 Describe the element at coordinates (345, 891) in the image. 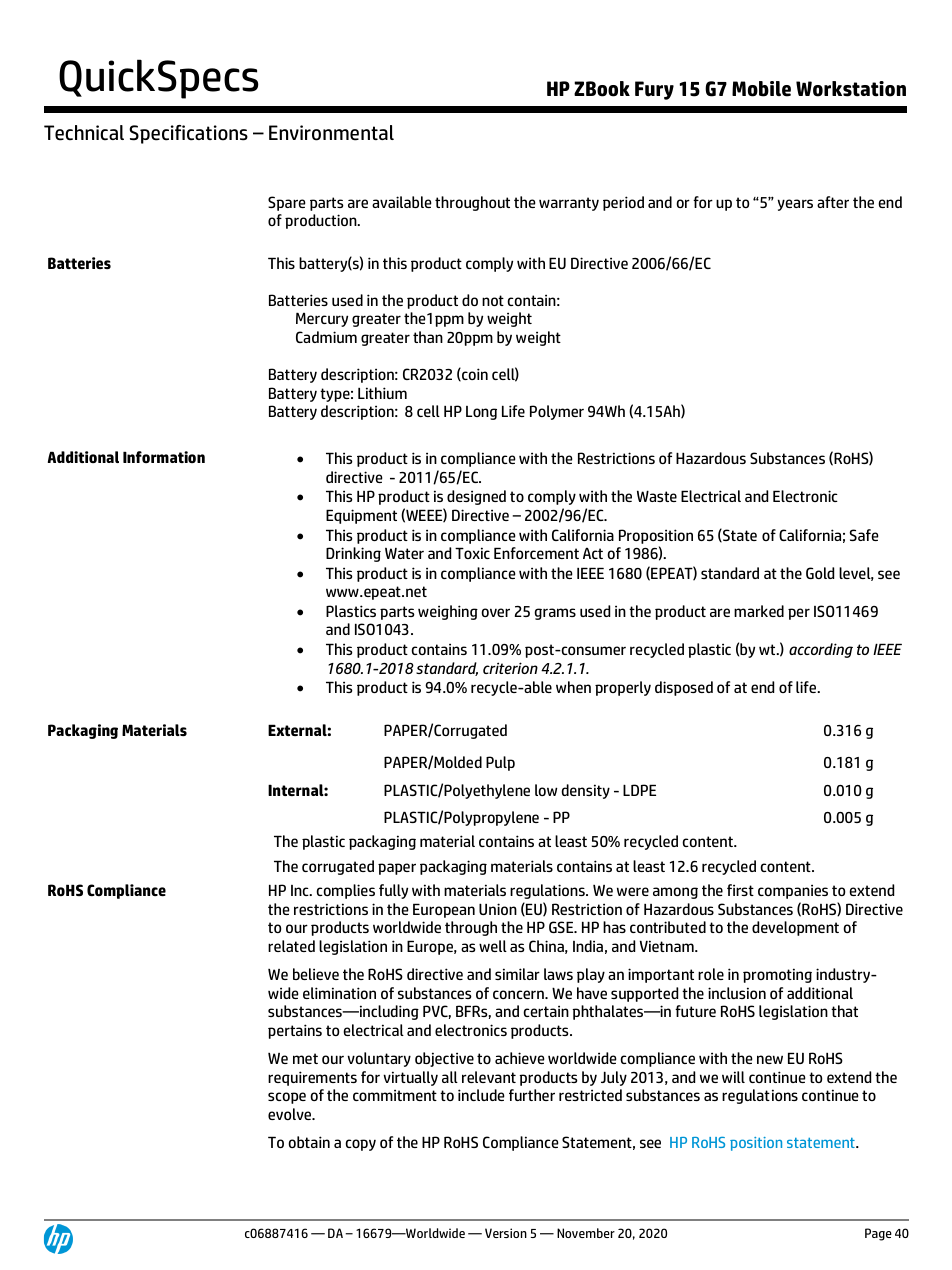

I see `complies` at that location.
